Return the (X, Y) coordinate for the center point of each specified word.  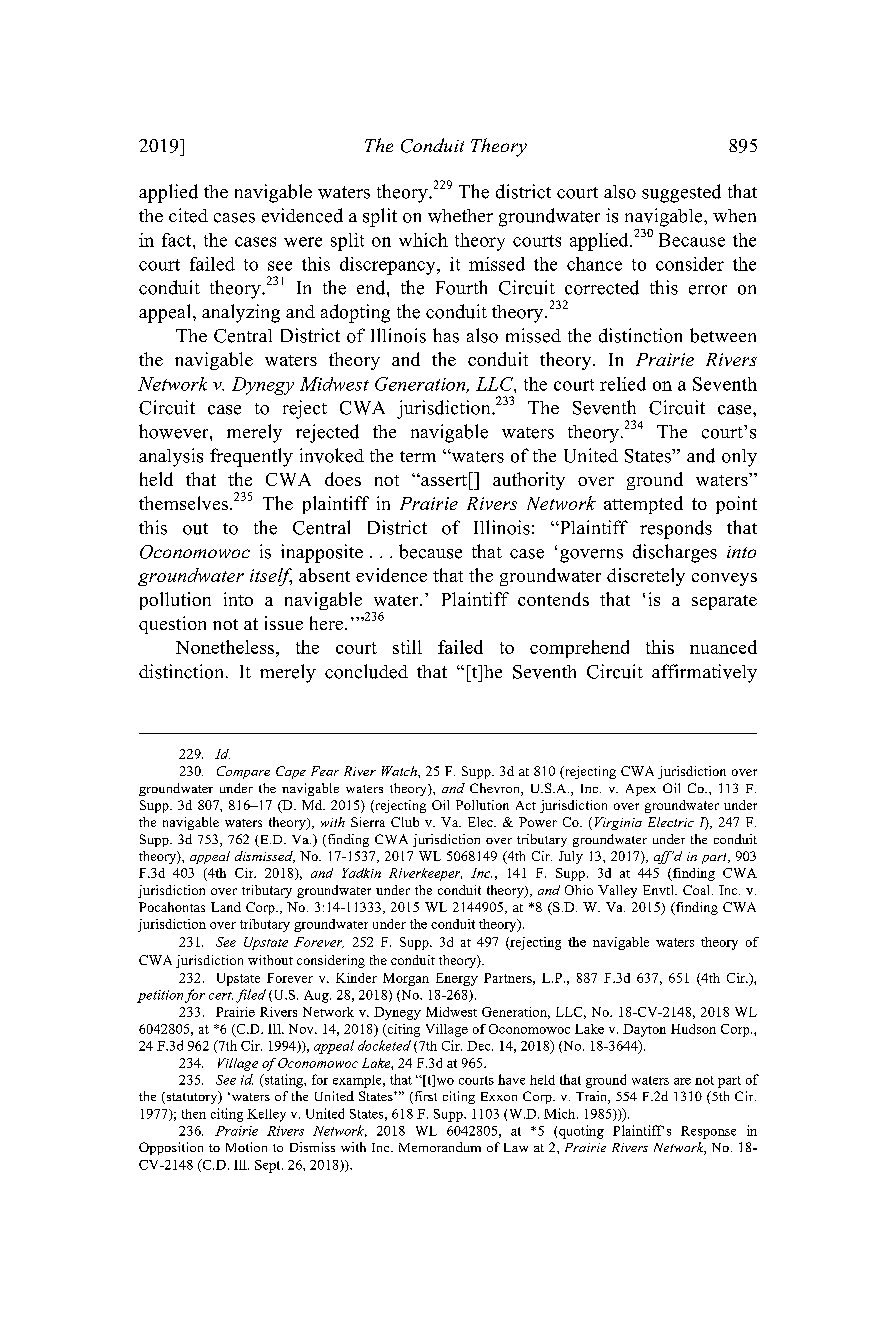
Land (226, 907)
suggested (681, 193)
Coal (698, 890)
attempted (643, 505)
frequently (251, 457)
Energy (457, 979)
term (418, 456)
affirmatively (704, 673)
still (407, 647)
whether (460, 216)
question (172, 625)
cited (188, 215)
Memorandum (440, 1147)
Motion (246, 1147)
